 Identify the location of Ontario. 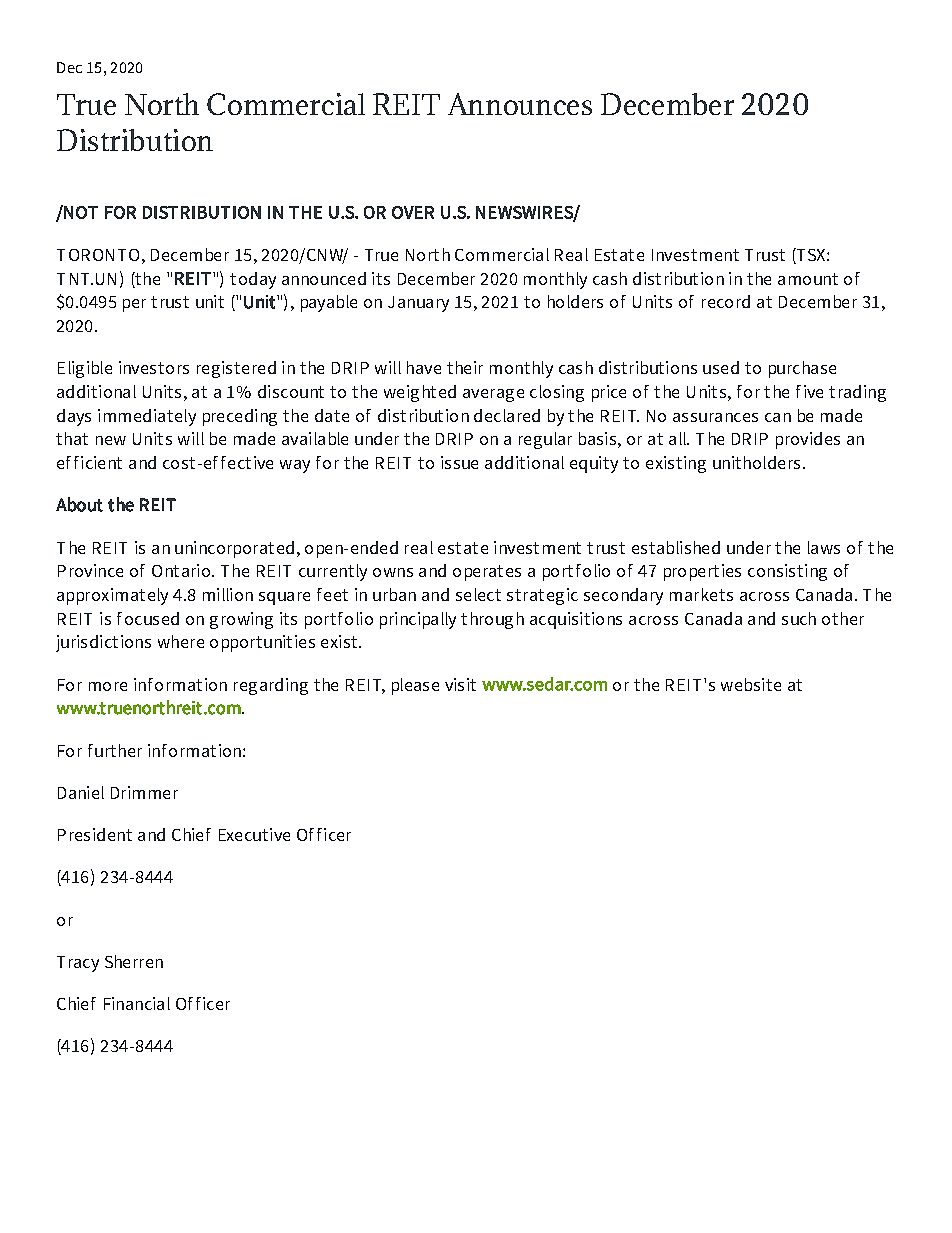
(181, 570).
